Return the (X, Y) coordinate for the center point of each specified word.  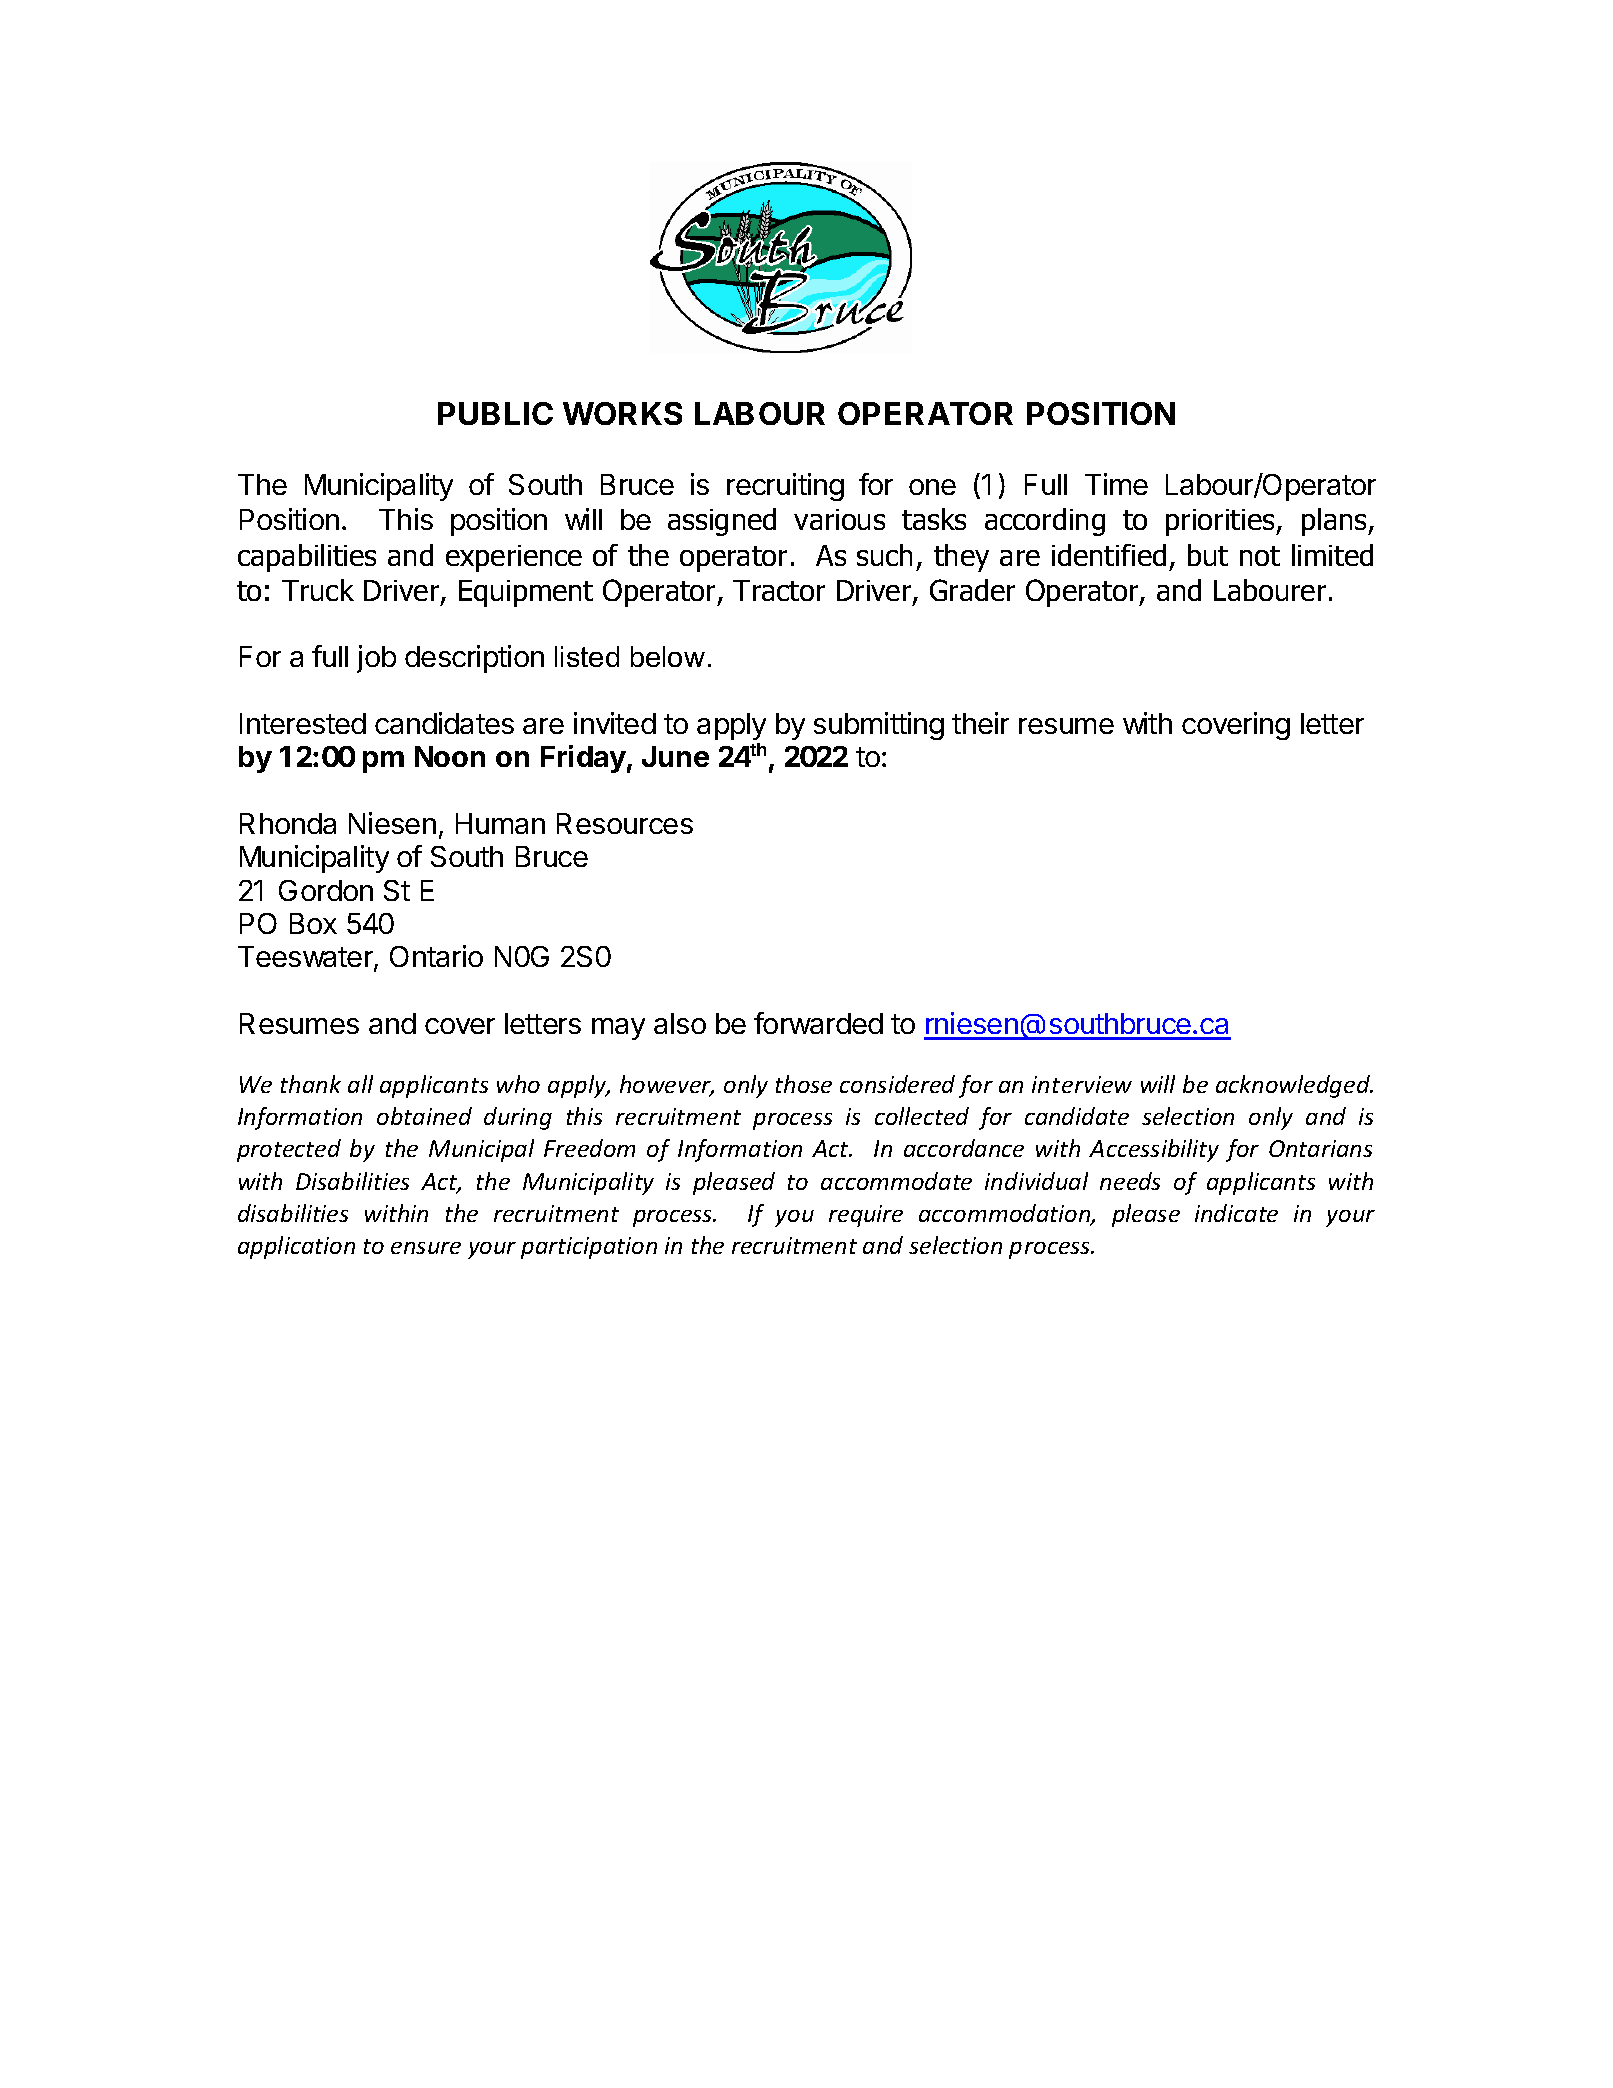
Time (1116, 484)
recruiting (785, 487)
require (866, 1216)
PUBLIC (495, 413)
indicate (1236, 1213)
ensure (426, 1248)
